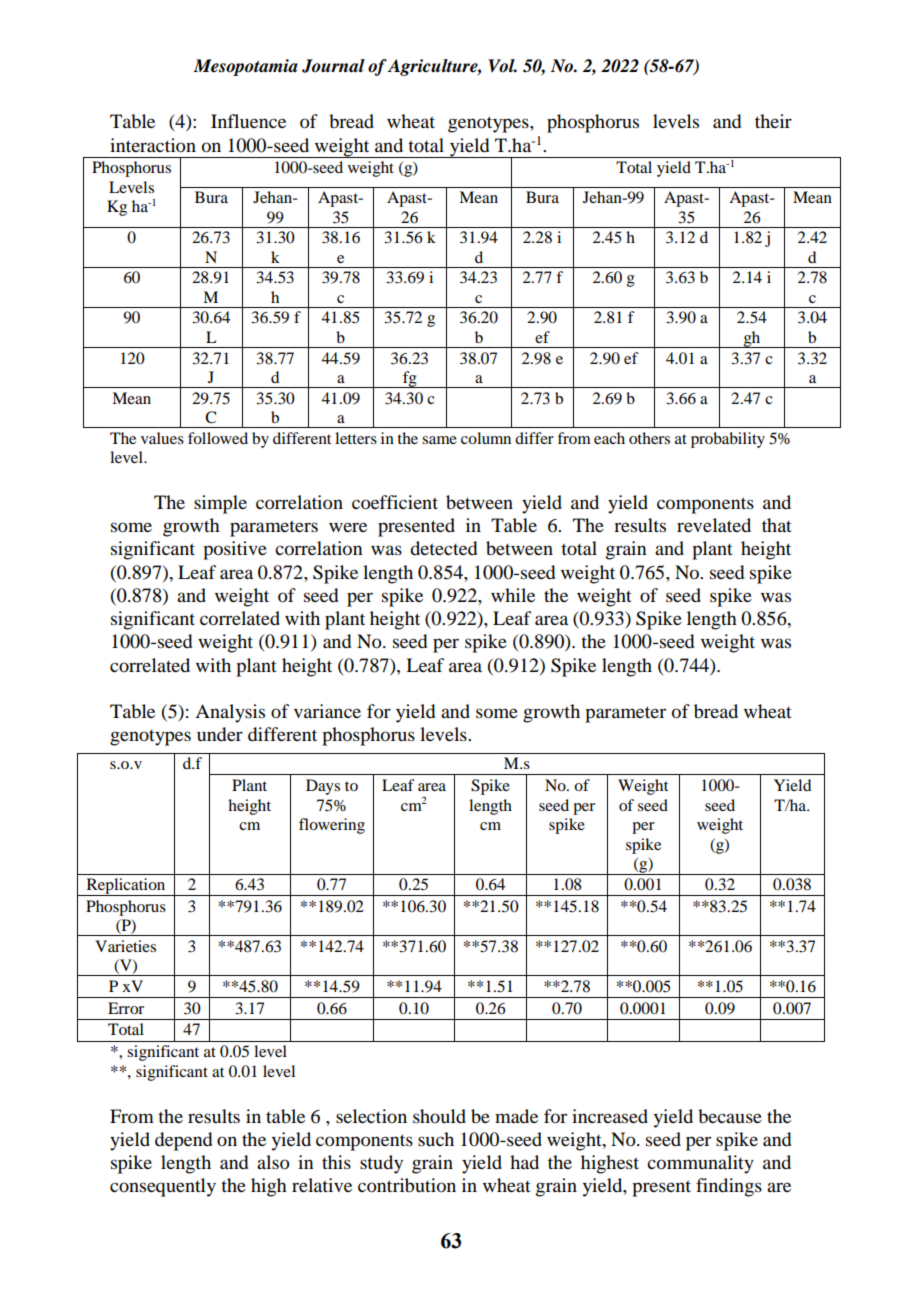  What do you see at coordinates (777, 525) in the image?
I see `that` at bounding box center [777, 525].
